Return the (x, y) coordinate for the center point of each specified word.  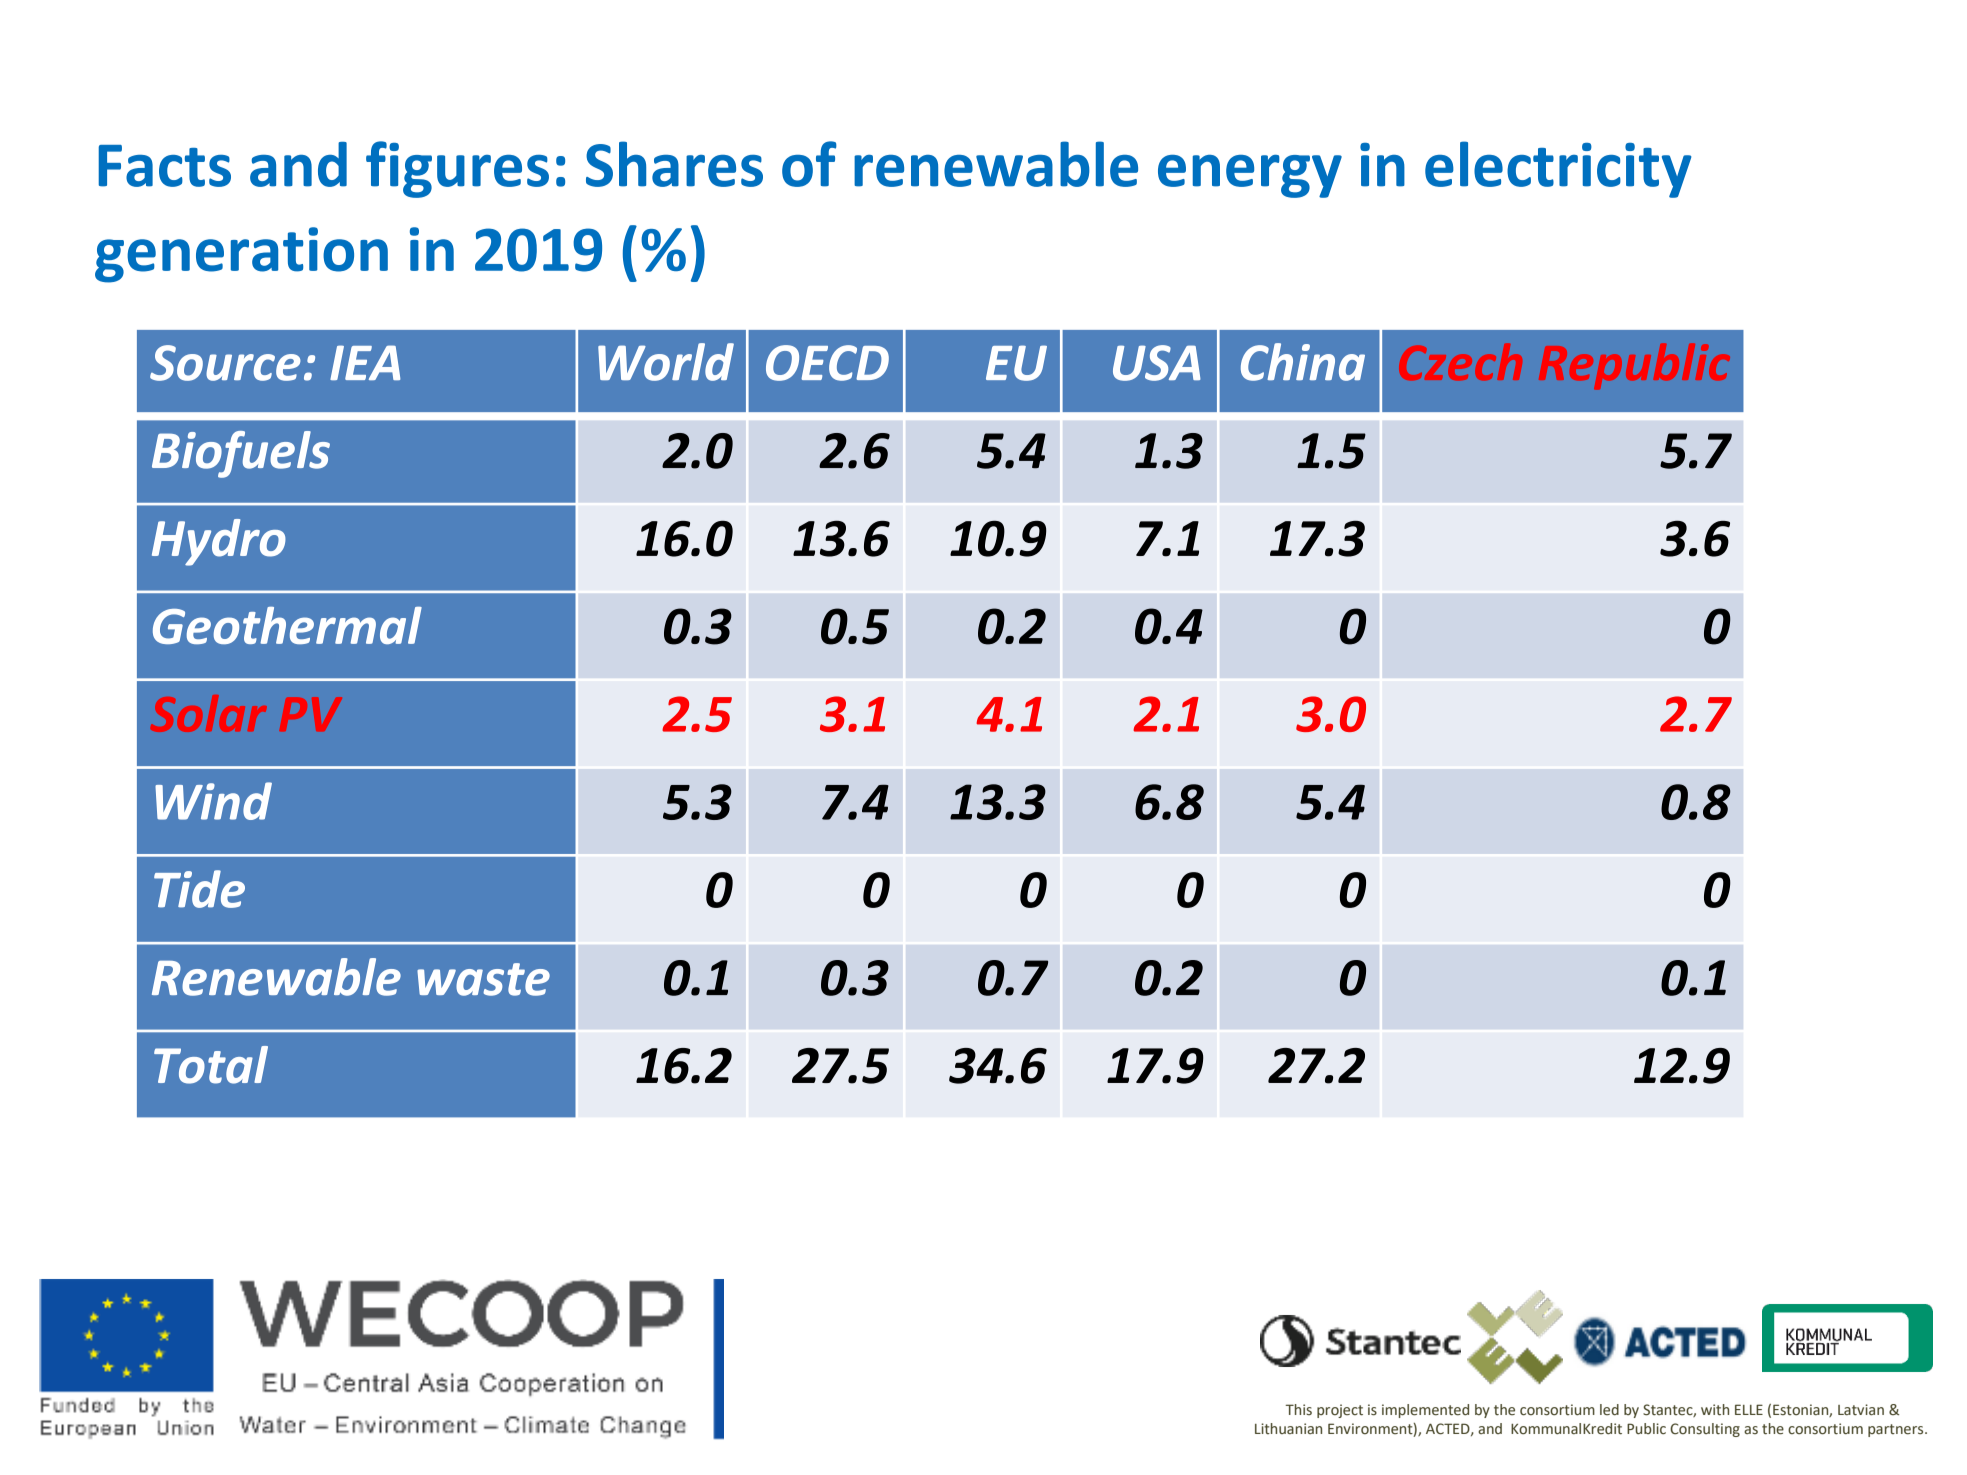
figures (457, 169)
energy (1250, 176)
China (1303, 362)
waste (483, 979)
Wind (213, 801)
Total (211, 1065)
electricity (1558, 169)
